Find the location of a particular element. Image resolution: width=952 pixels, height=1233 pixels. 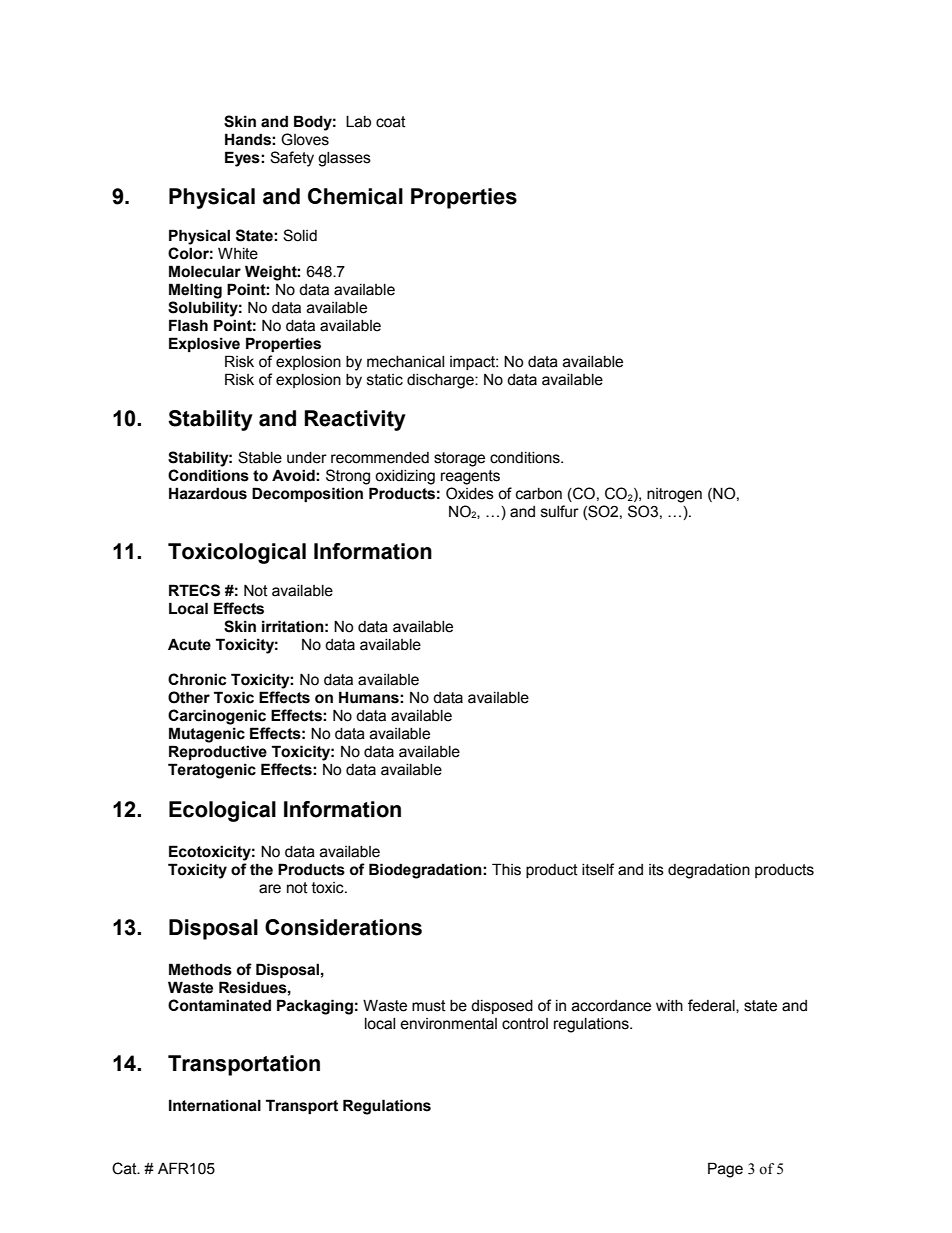

This is located at coordinates (506, 869).
